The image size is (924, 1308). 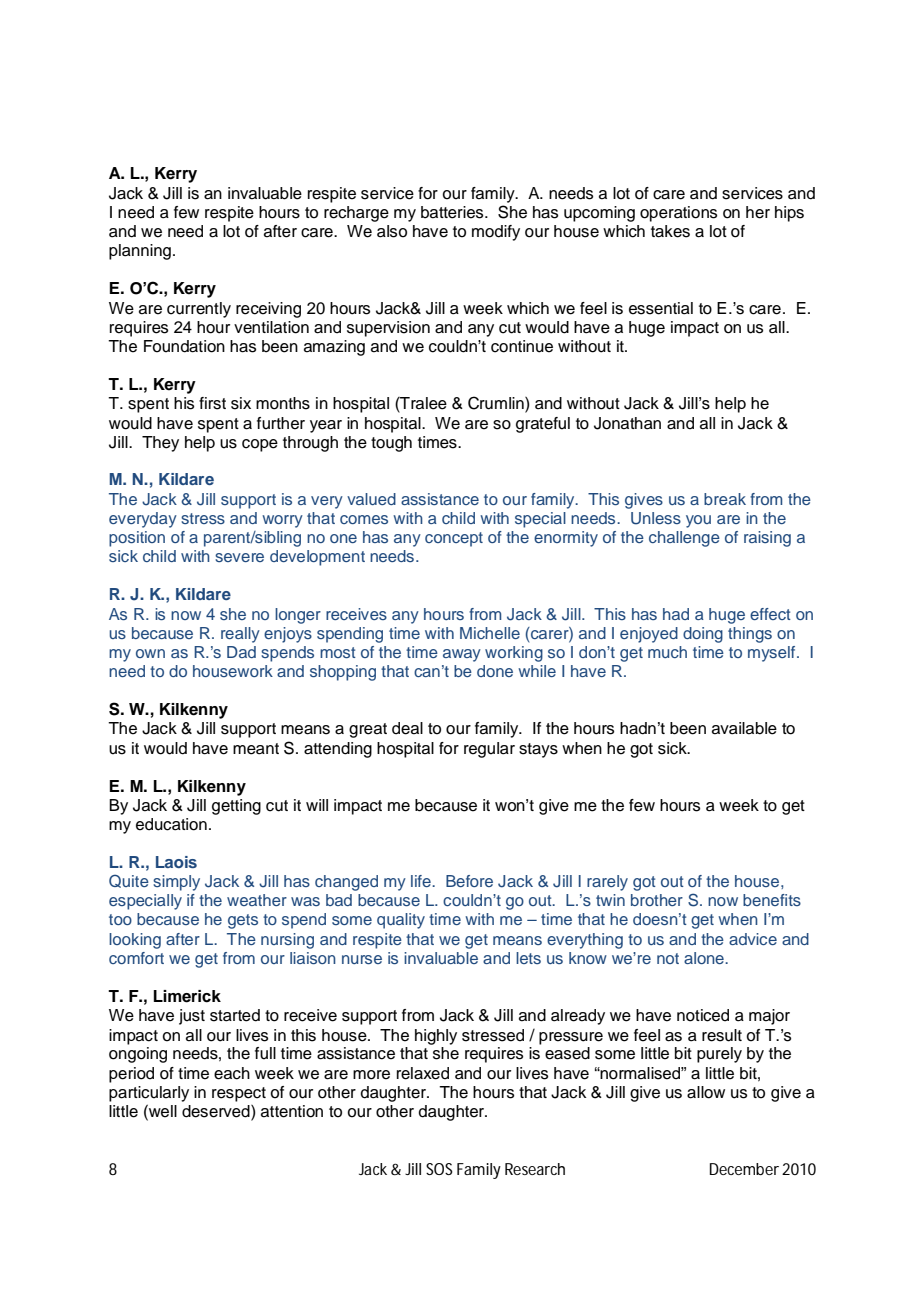 What do you see at coordinates (439, 1169) in the screenshot?
I see `SOS` at bounding box center [439, 1169].
